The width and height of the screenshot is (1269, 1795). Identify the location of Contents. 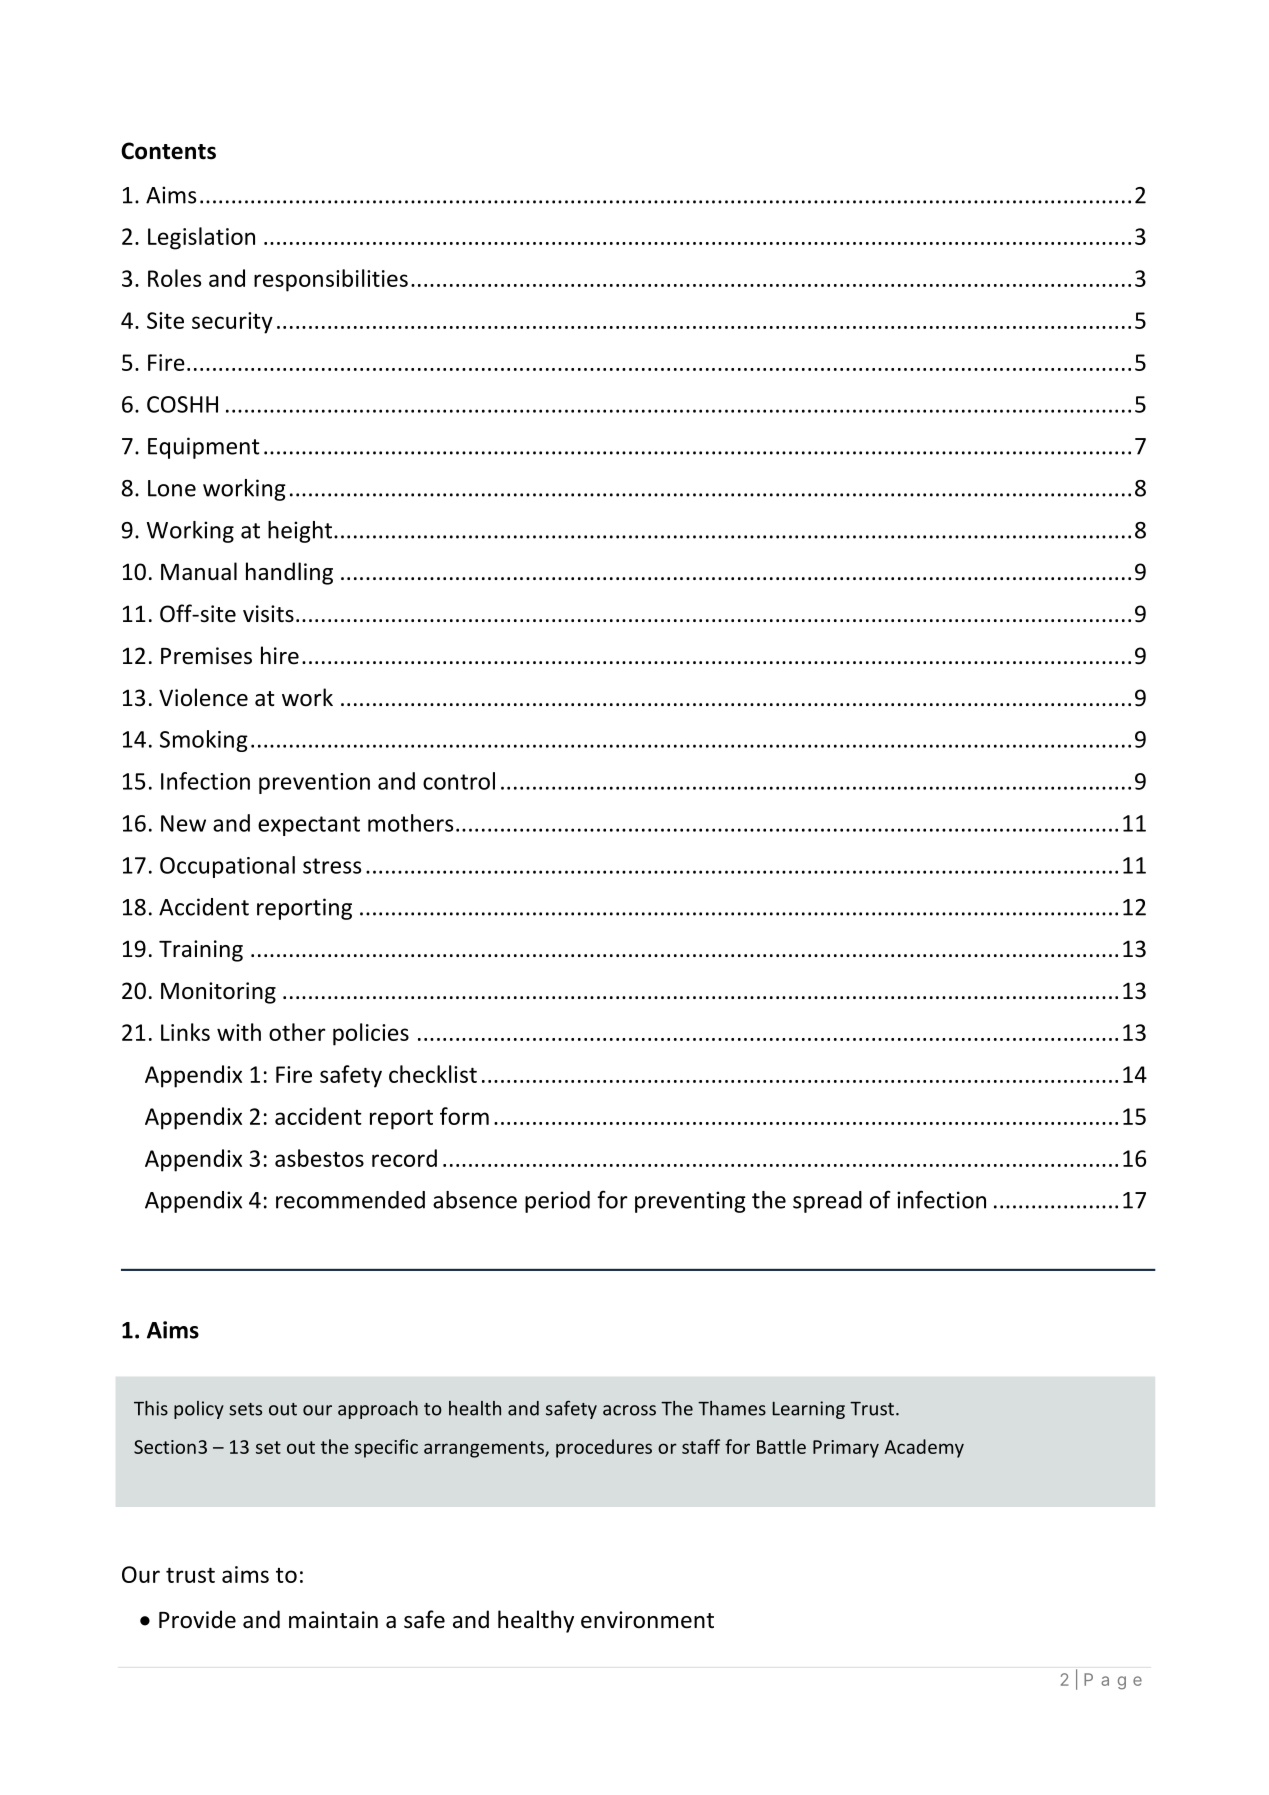
(168, 151).
